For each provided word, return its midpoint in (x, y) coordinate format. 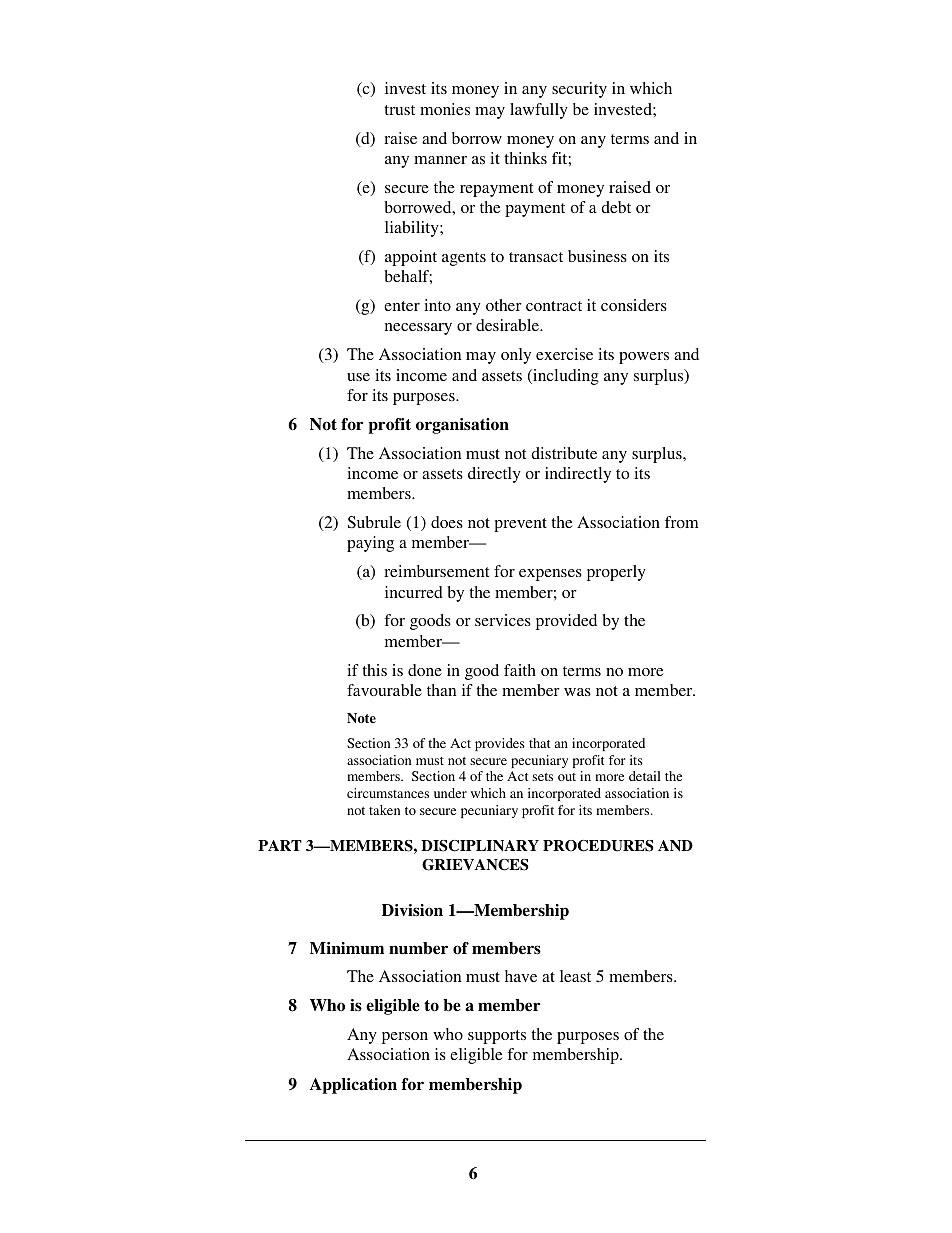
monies (445, 109)
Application (353, 1086)
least (575, 976)
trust (399, 110)
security (579, 90)
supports (497, 1037)
